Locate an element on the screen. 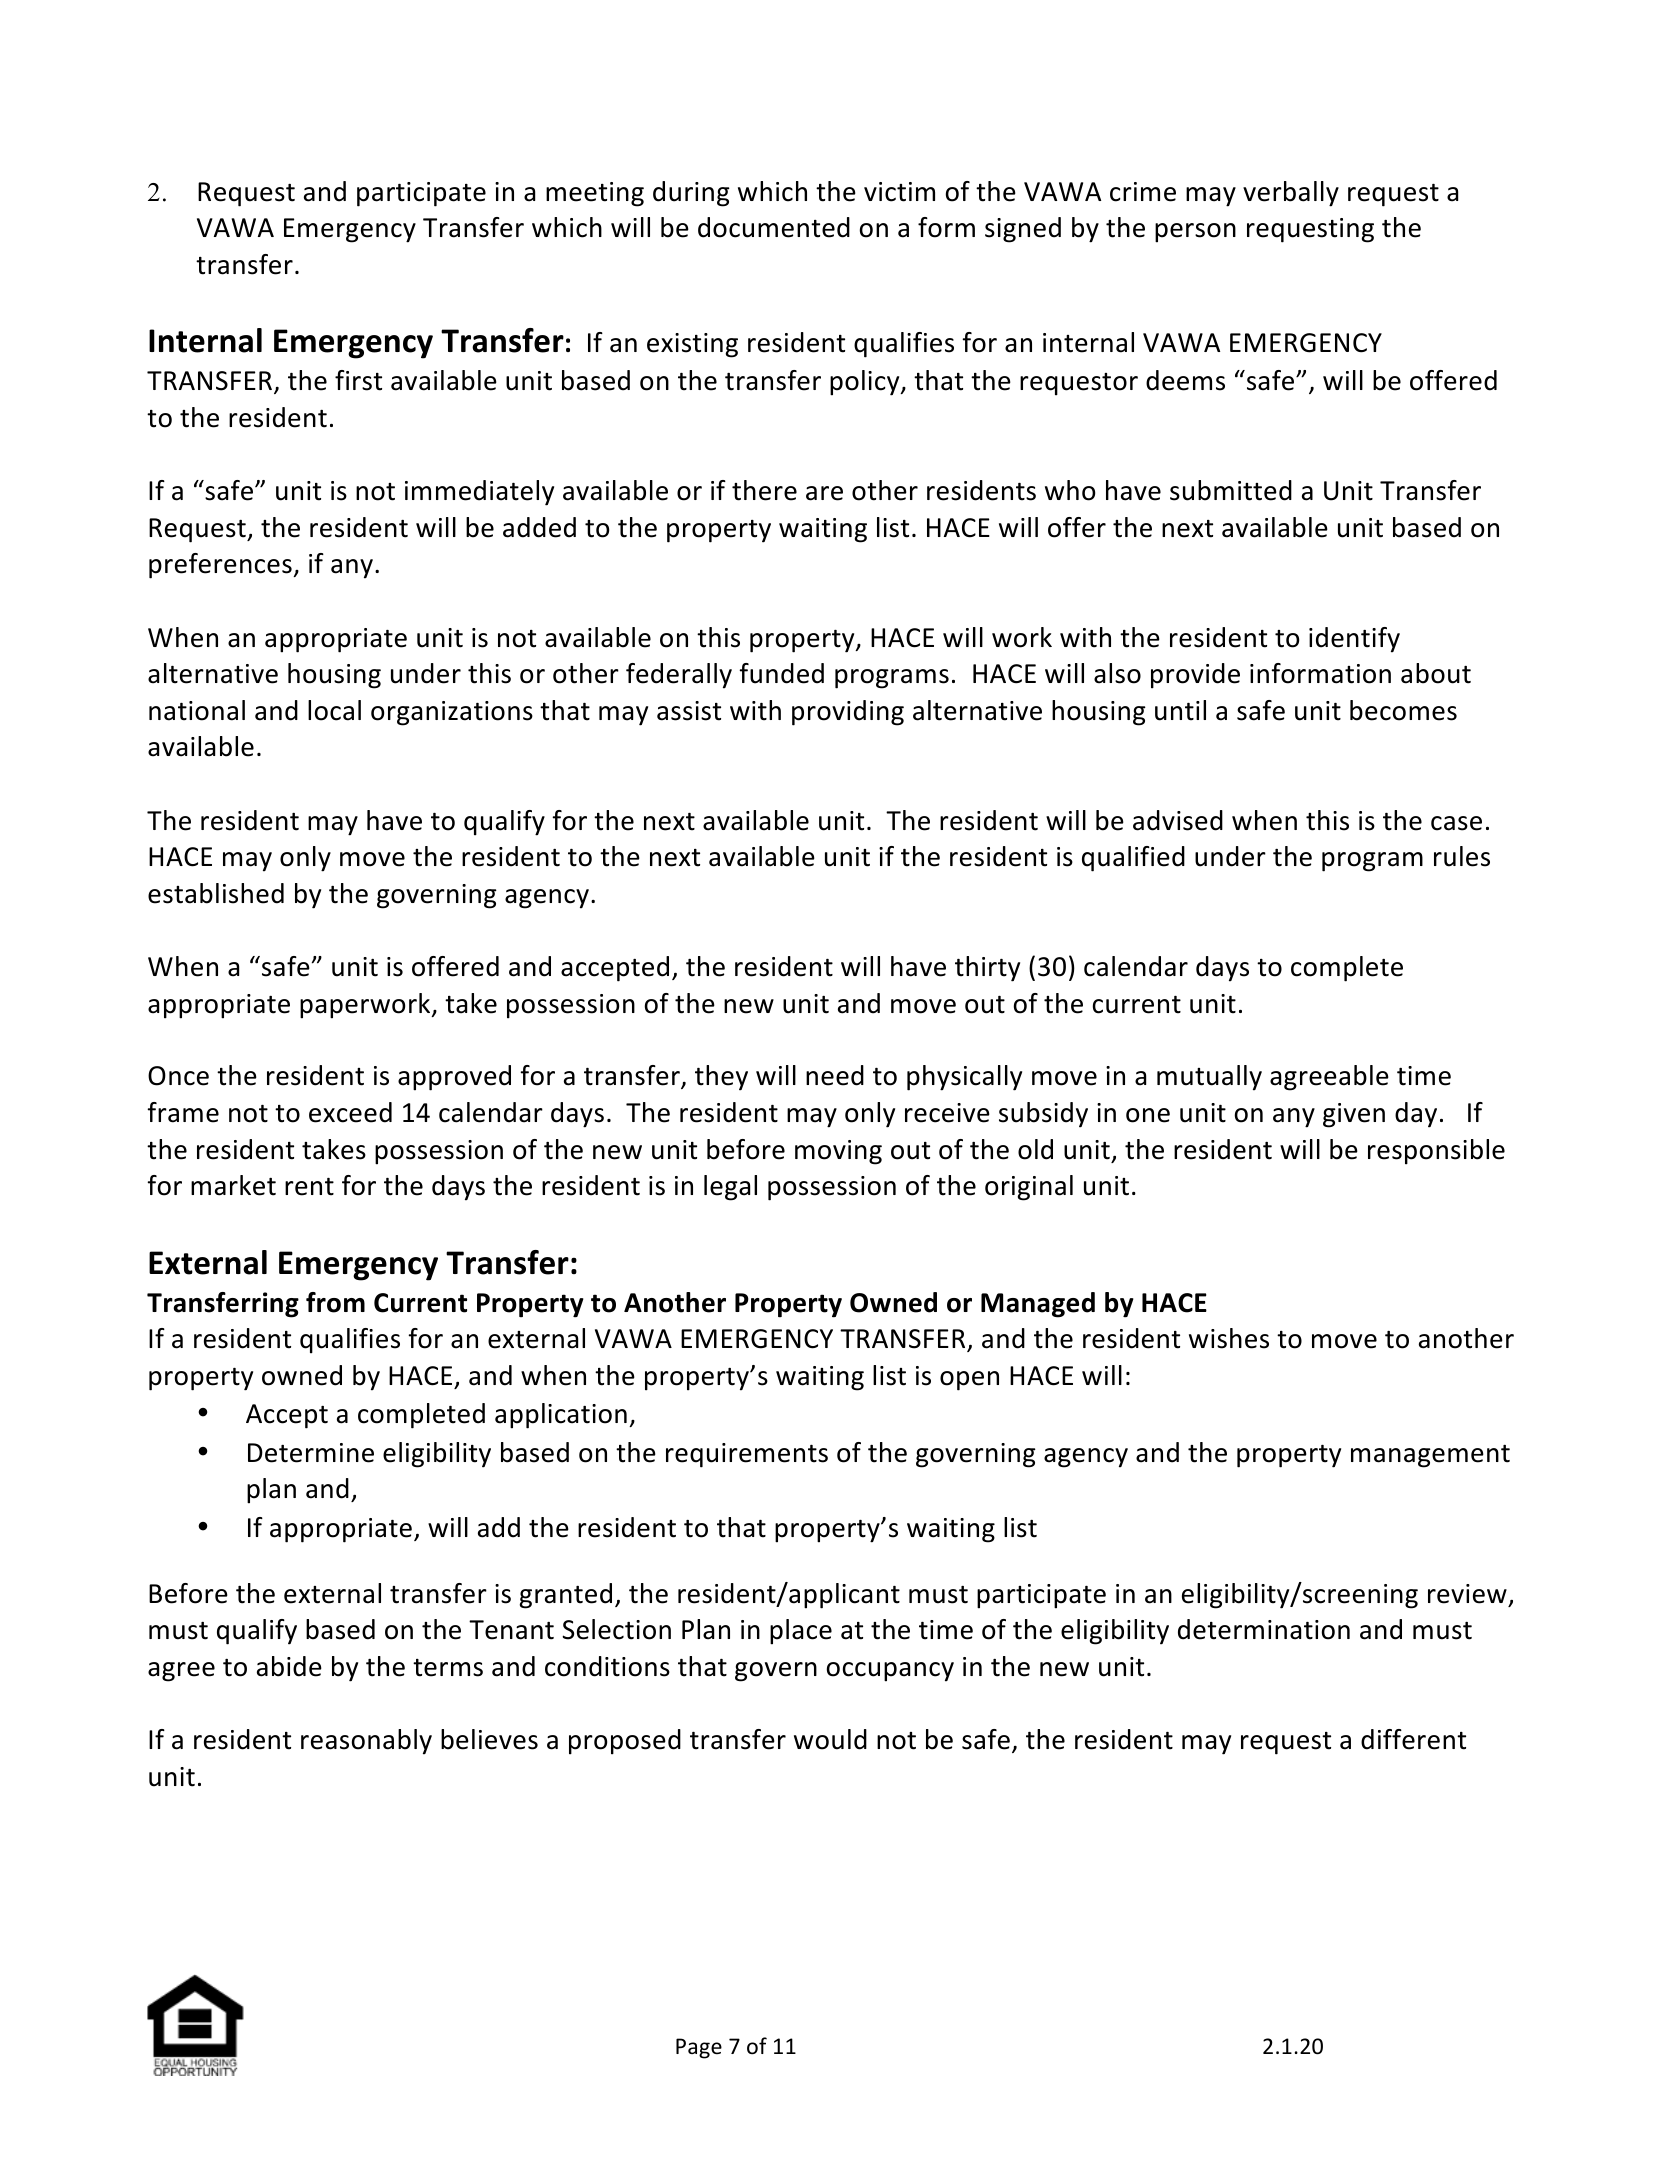 The image size is (1667, 2158). exceed is located at coordinates (350, 1112).
